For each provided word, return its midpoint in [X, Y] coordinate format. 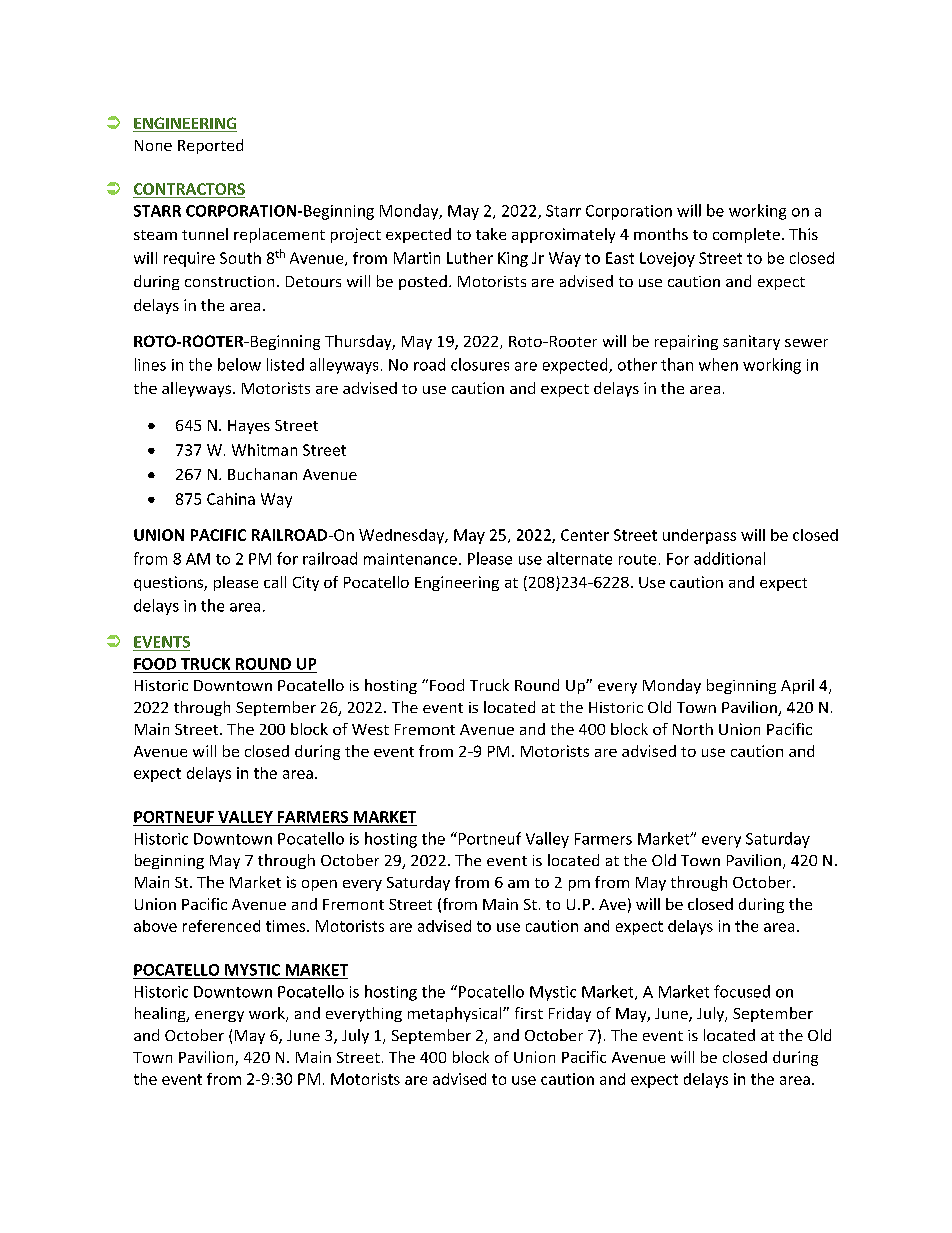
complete [746, 235]
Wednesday [403, 536]
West [370, 729]
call [275, 582]
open [319, 885]
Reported [210, 146]
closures [480, 364]
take [491, 234]
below [239, 364]
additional [729, 558]
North [693, 729]
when [718, 364]
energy [219, 1016]
